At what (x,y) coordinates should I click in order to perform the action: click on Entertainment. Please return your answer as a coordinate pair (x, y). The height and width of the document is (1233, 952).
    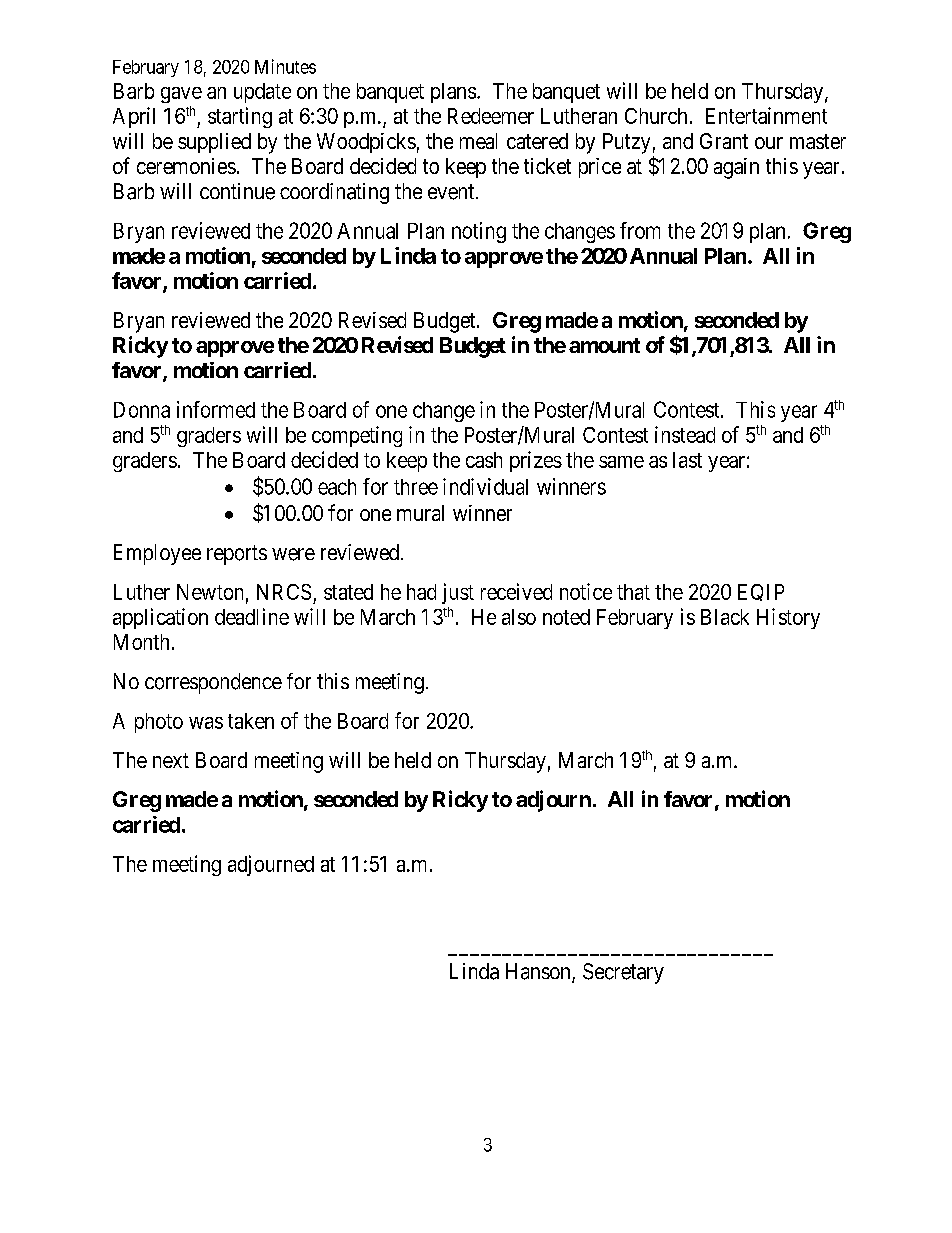
    Looking at the image, I should click on (766, 115).
